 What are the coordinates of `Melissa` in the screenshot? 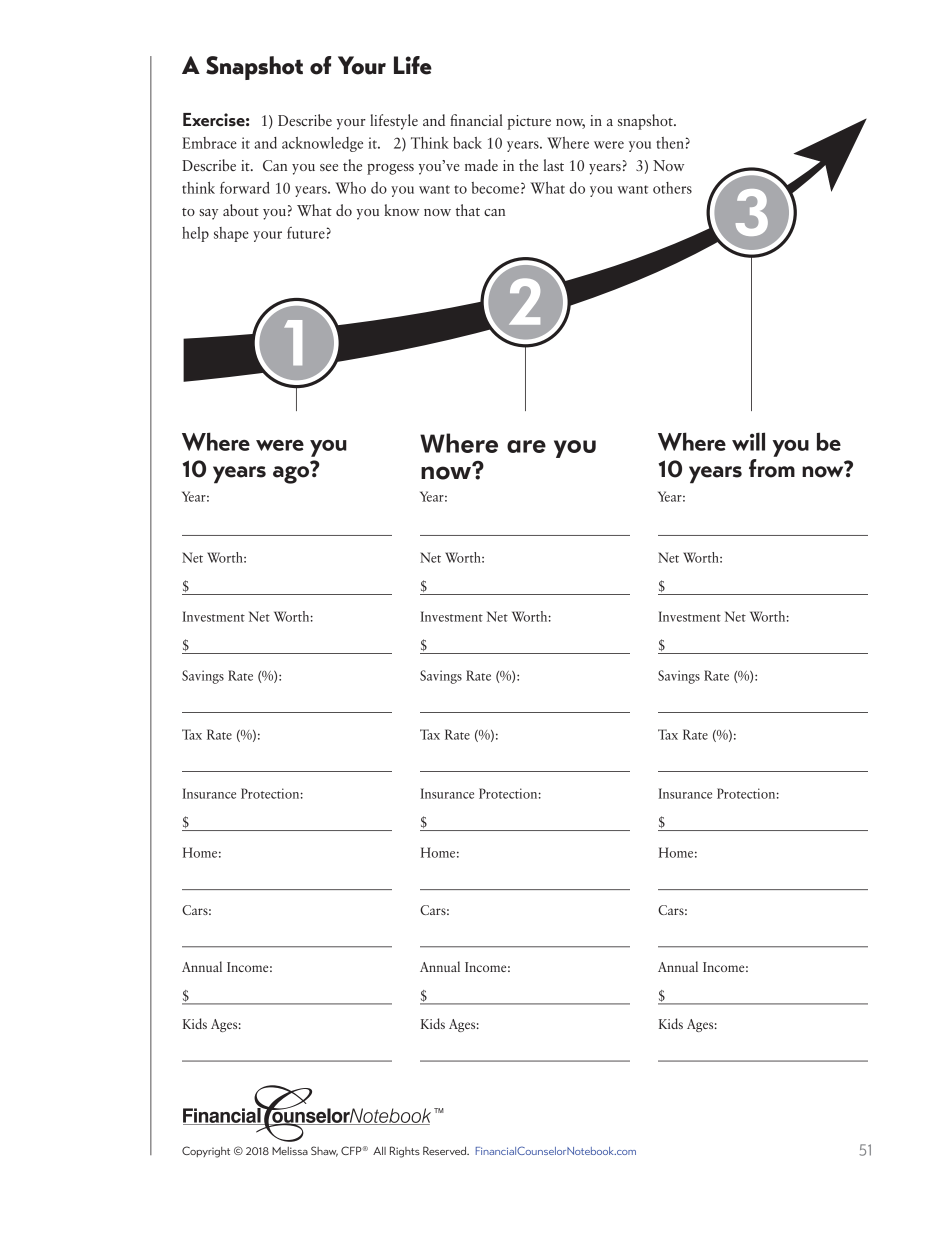 It's located at (290, 1151).
